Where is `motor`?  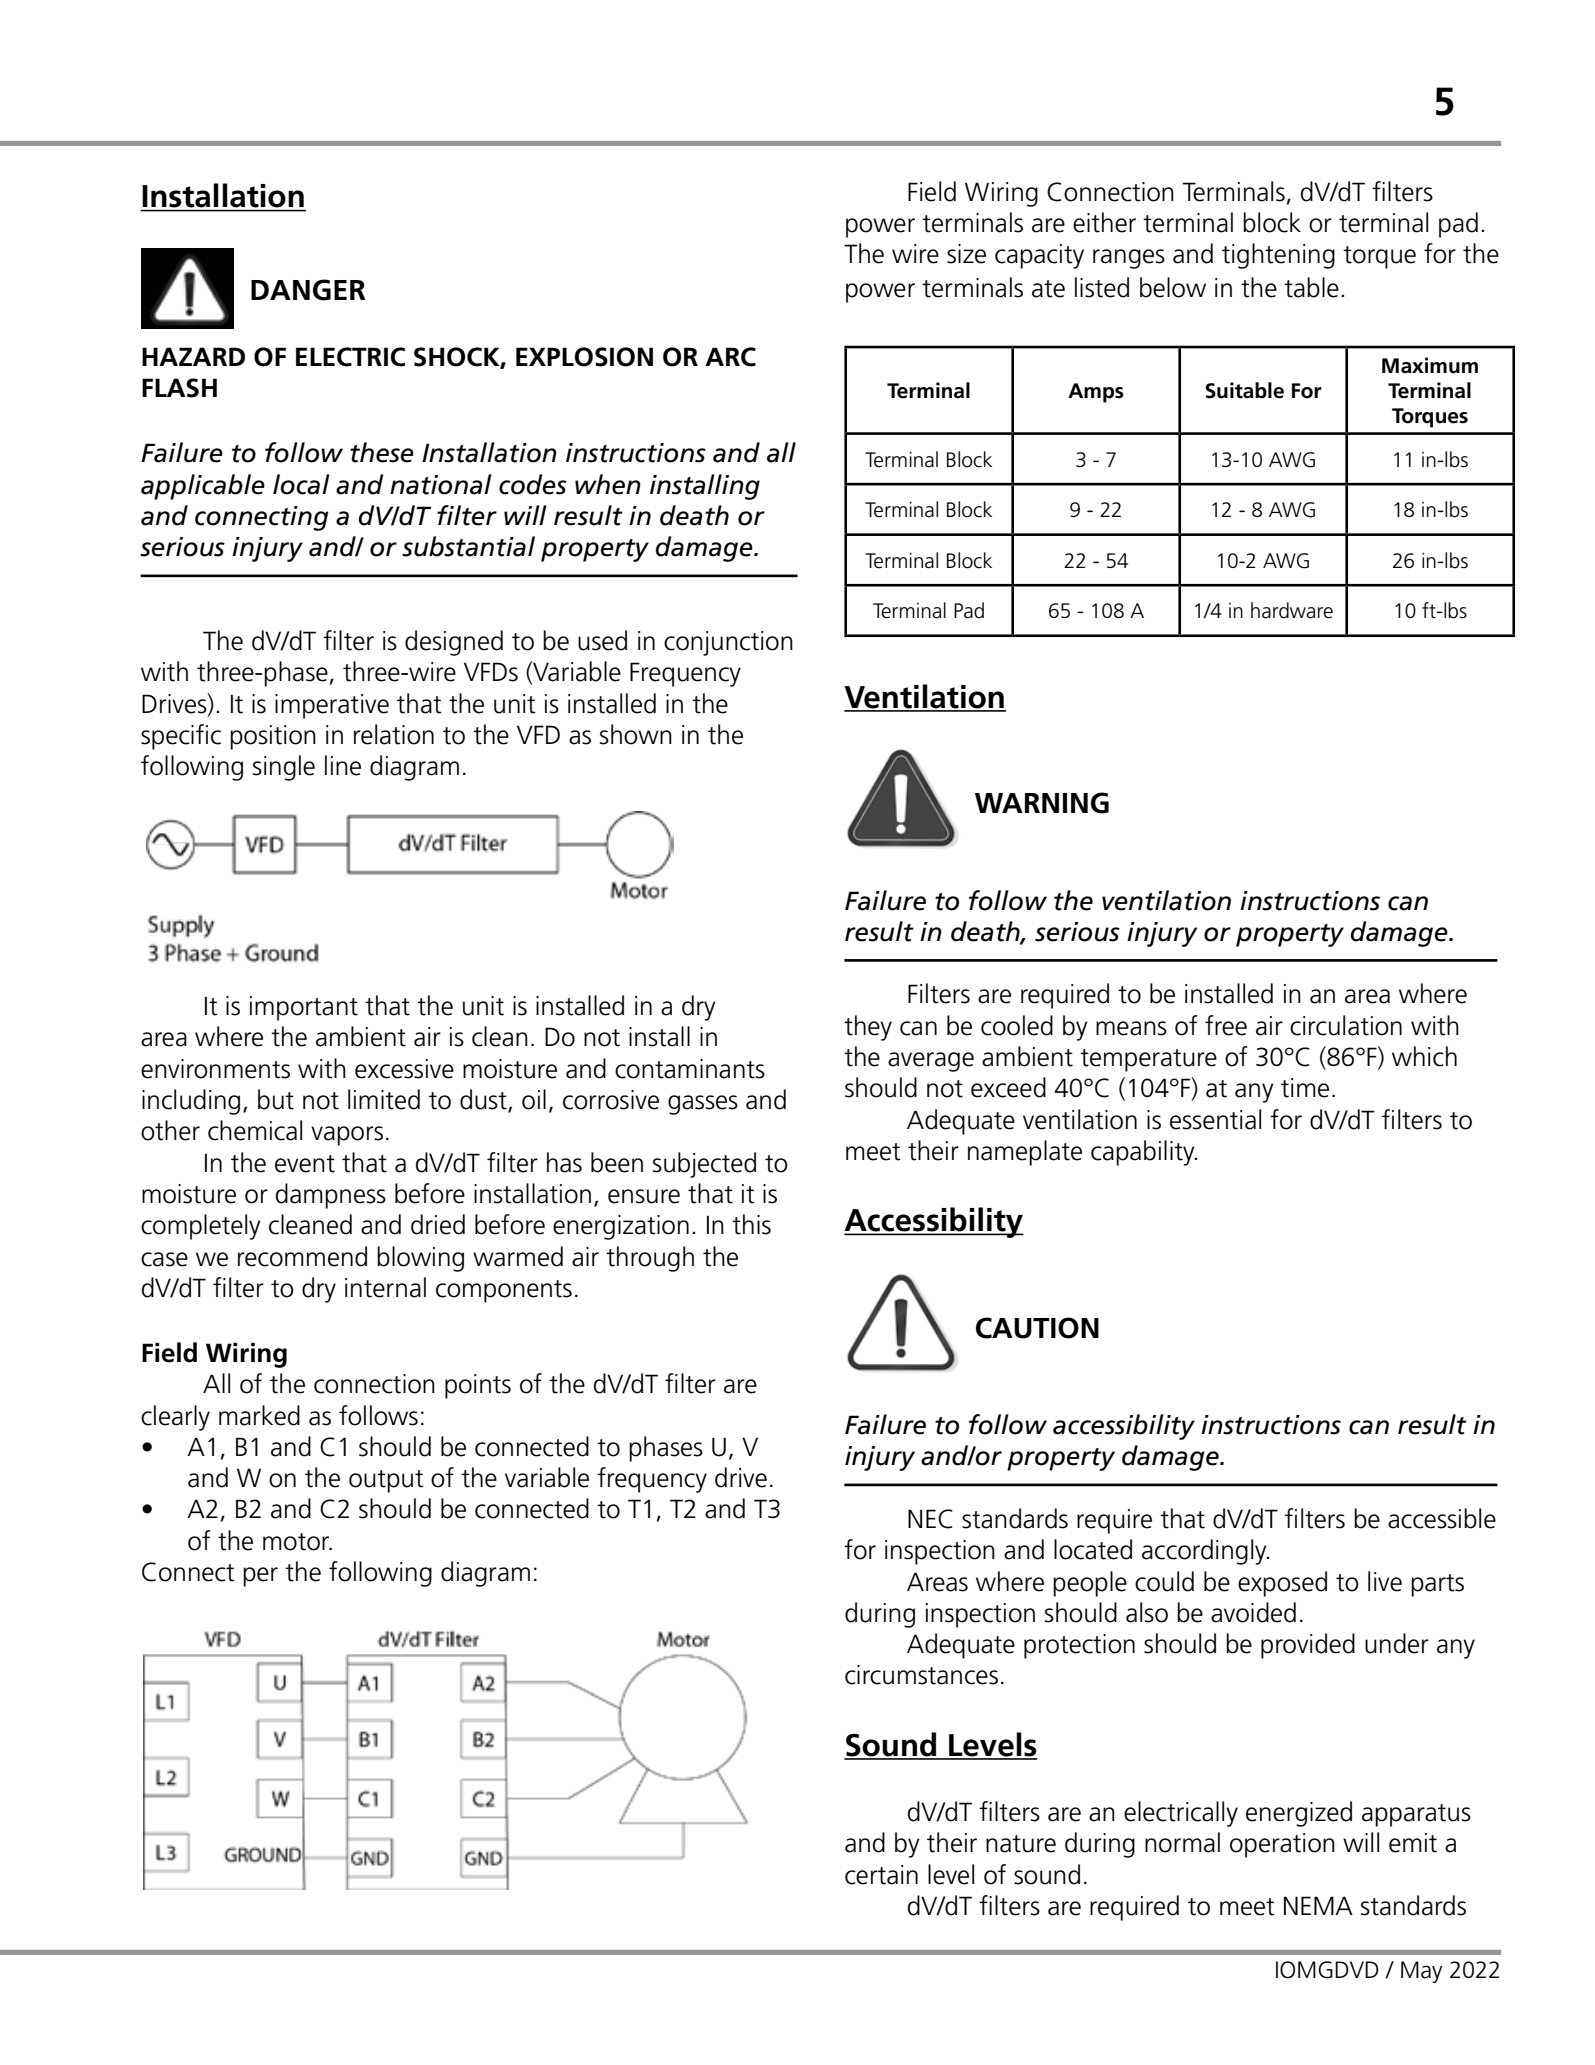 motor is located at coordinates (297, 1542).
